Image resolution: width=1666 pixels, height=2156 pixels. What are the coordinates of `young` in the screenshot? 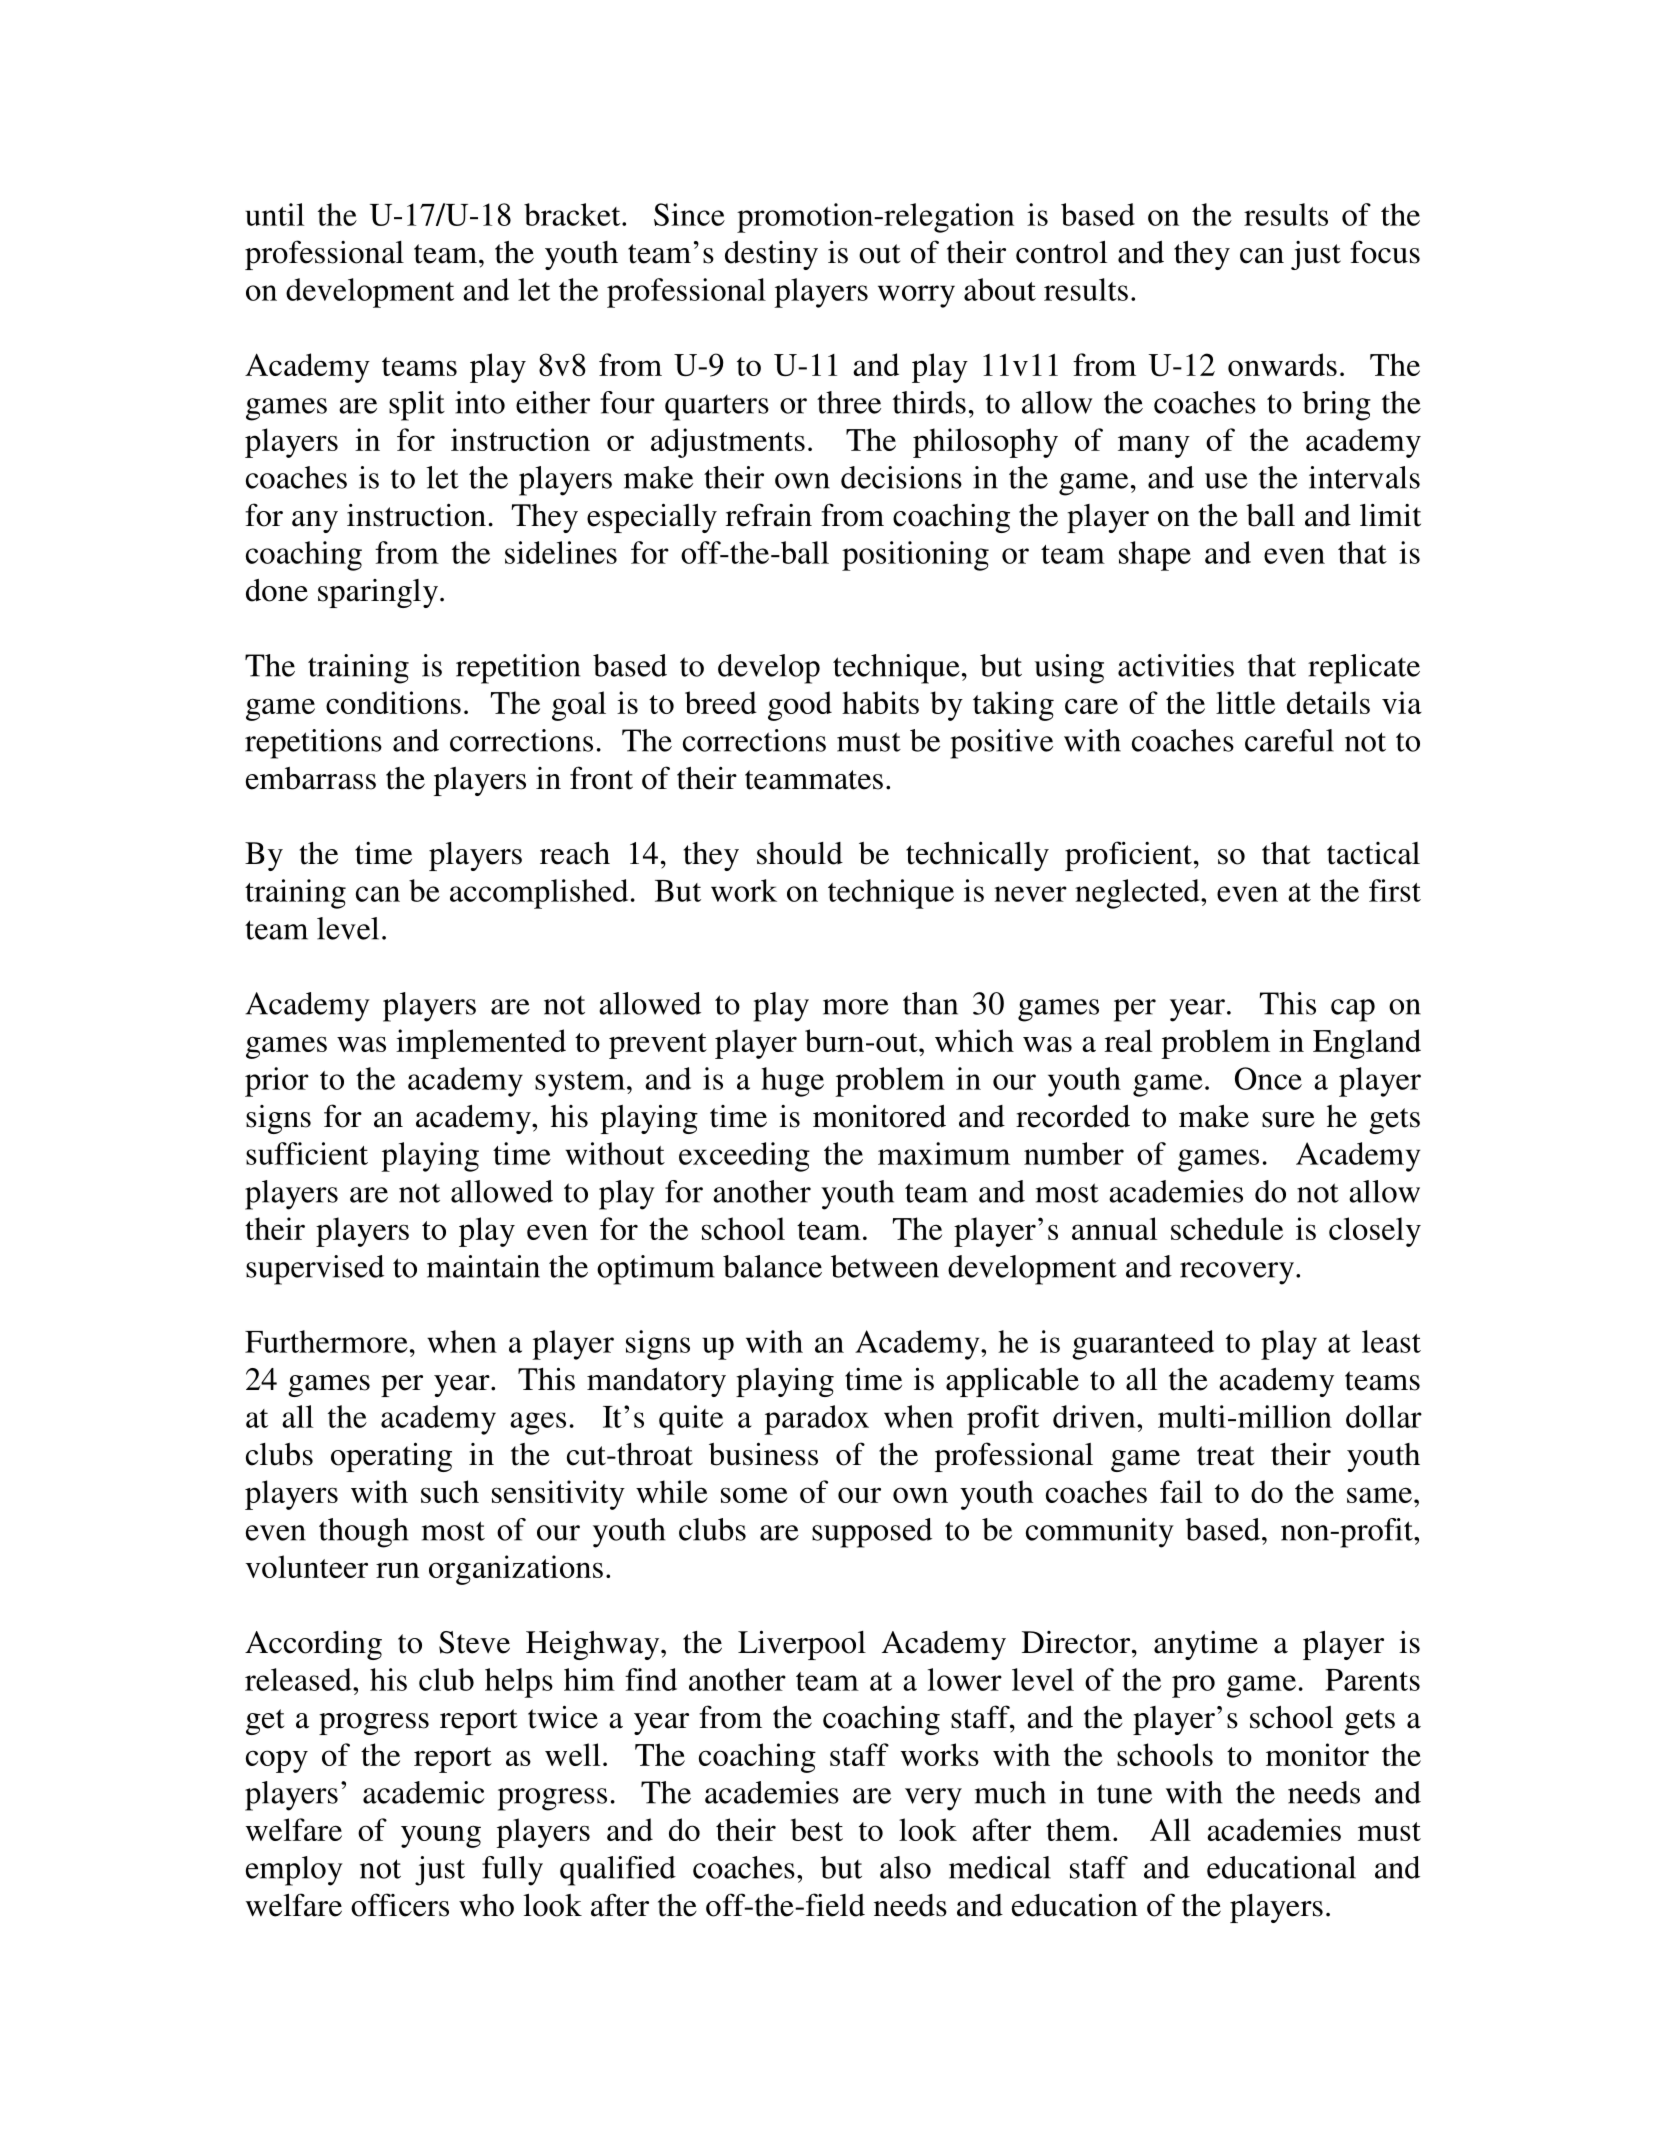 It's located at (441, 1836).
